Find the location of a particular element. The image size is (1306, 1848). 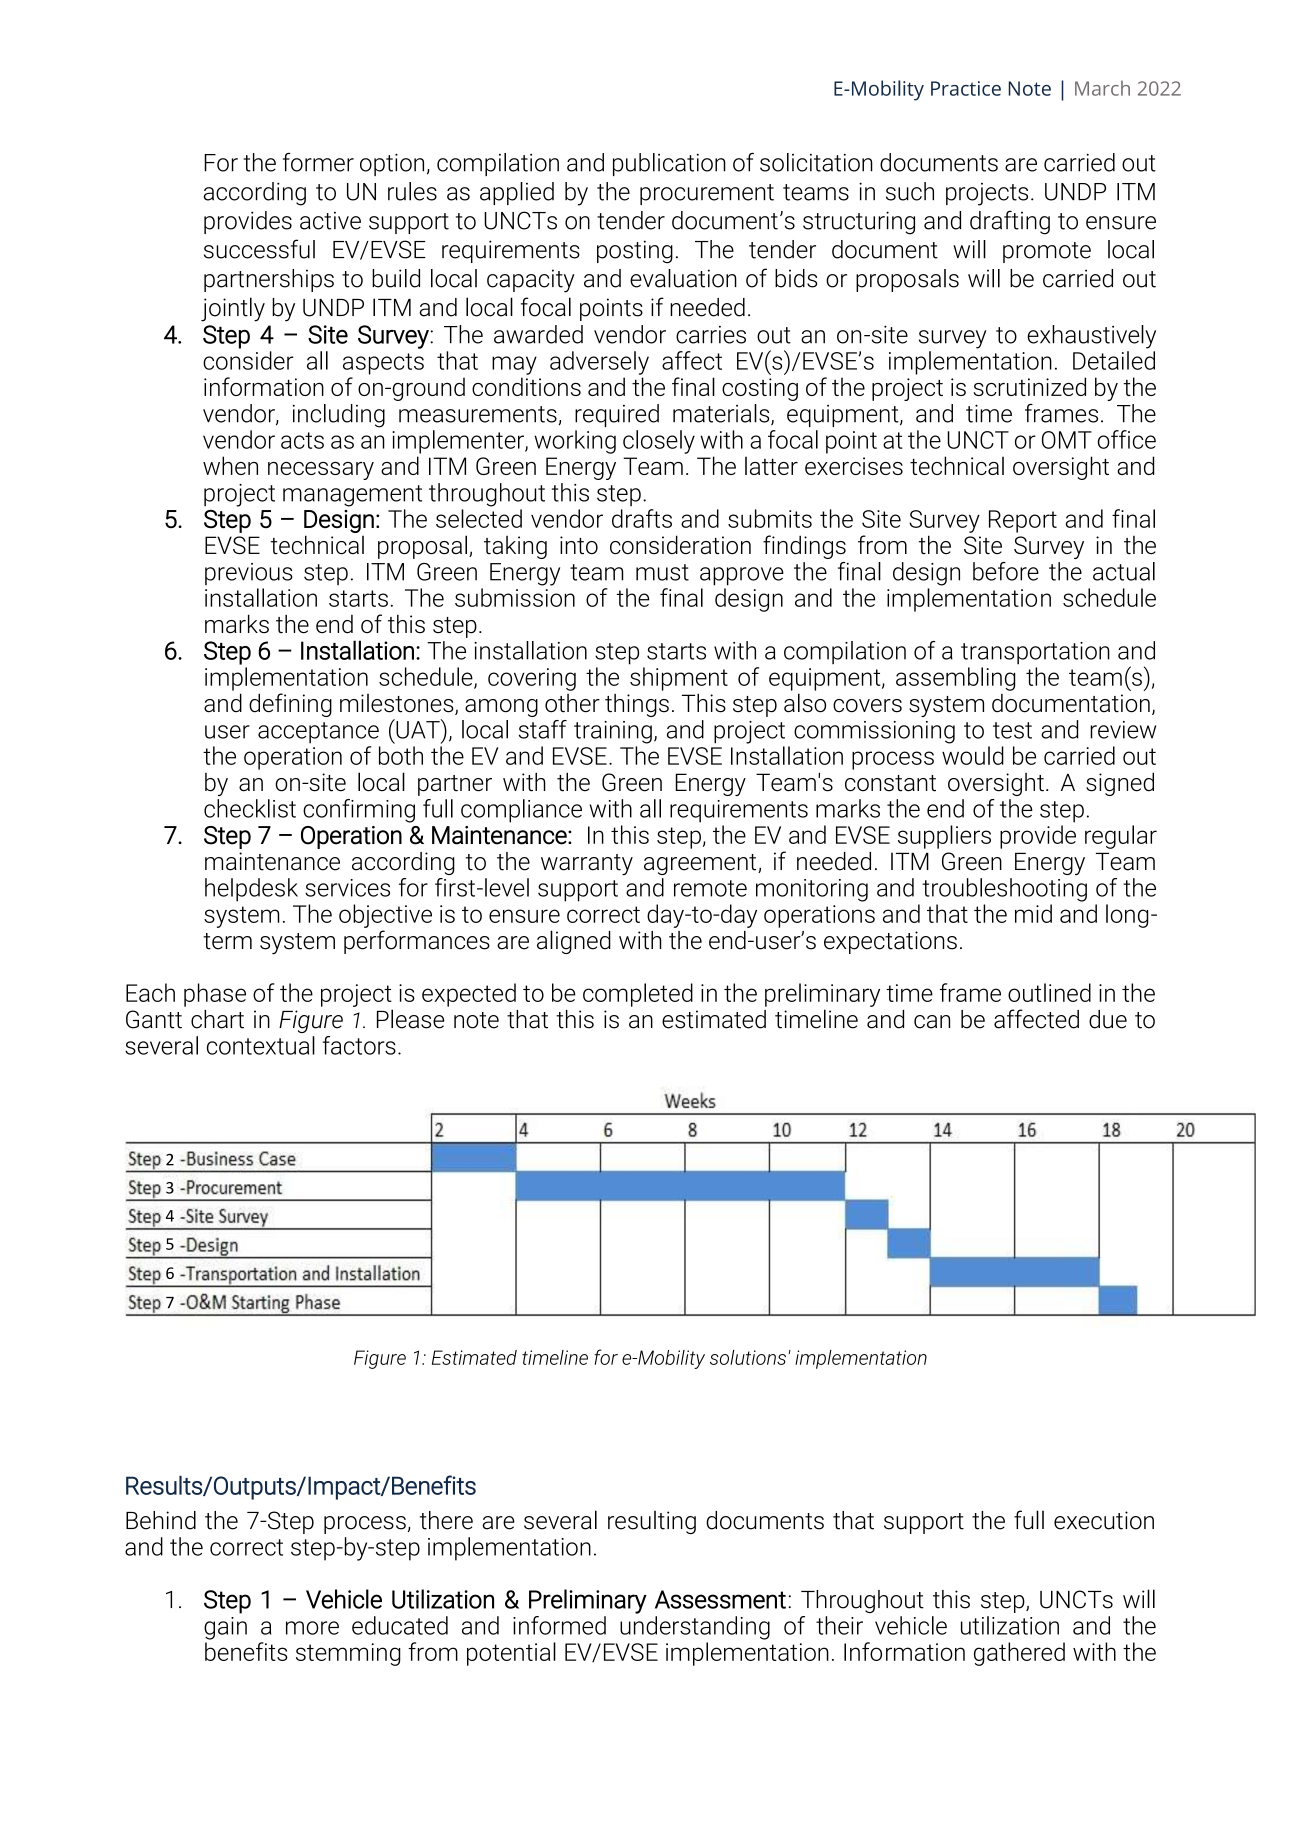

former is located at coordinates (318, 162).
